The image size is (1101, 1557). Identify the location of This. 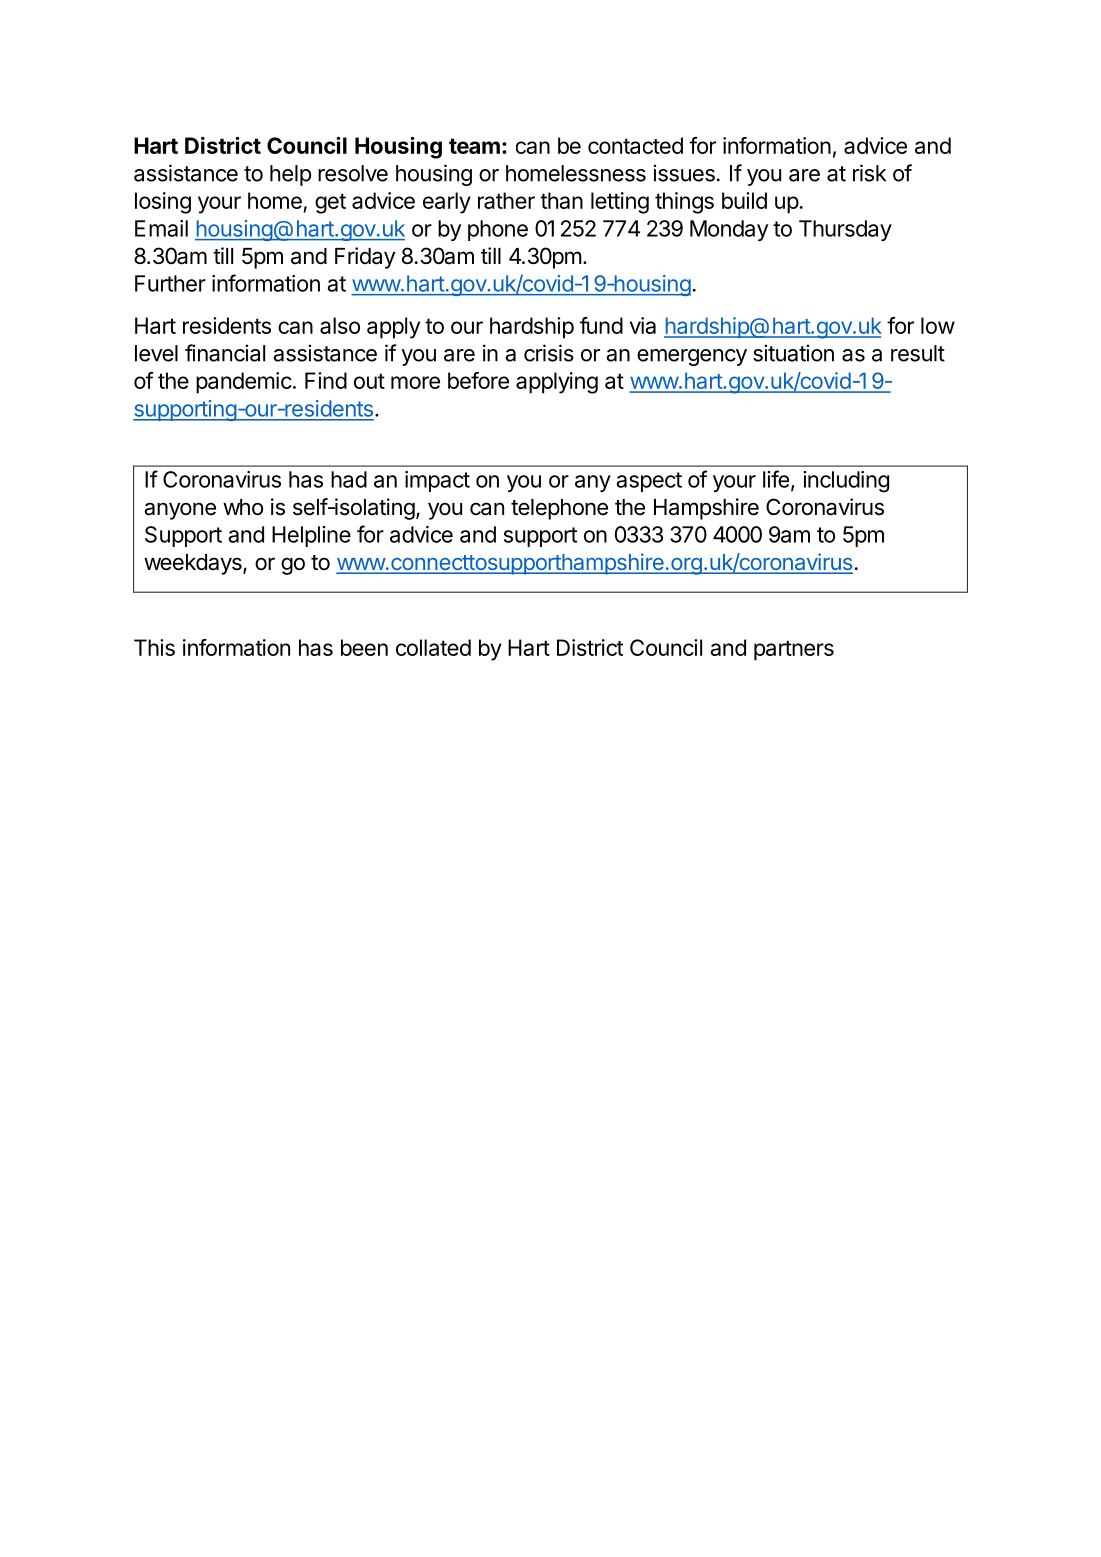
(154, 647).
